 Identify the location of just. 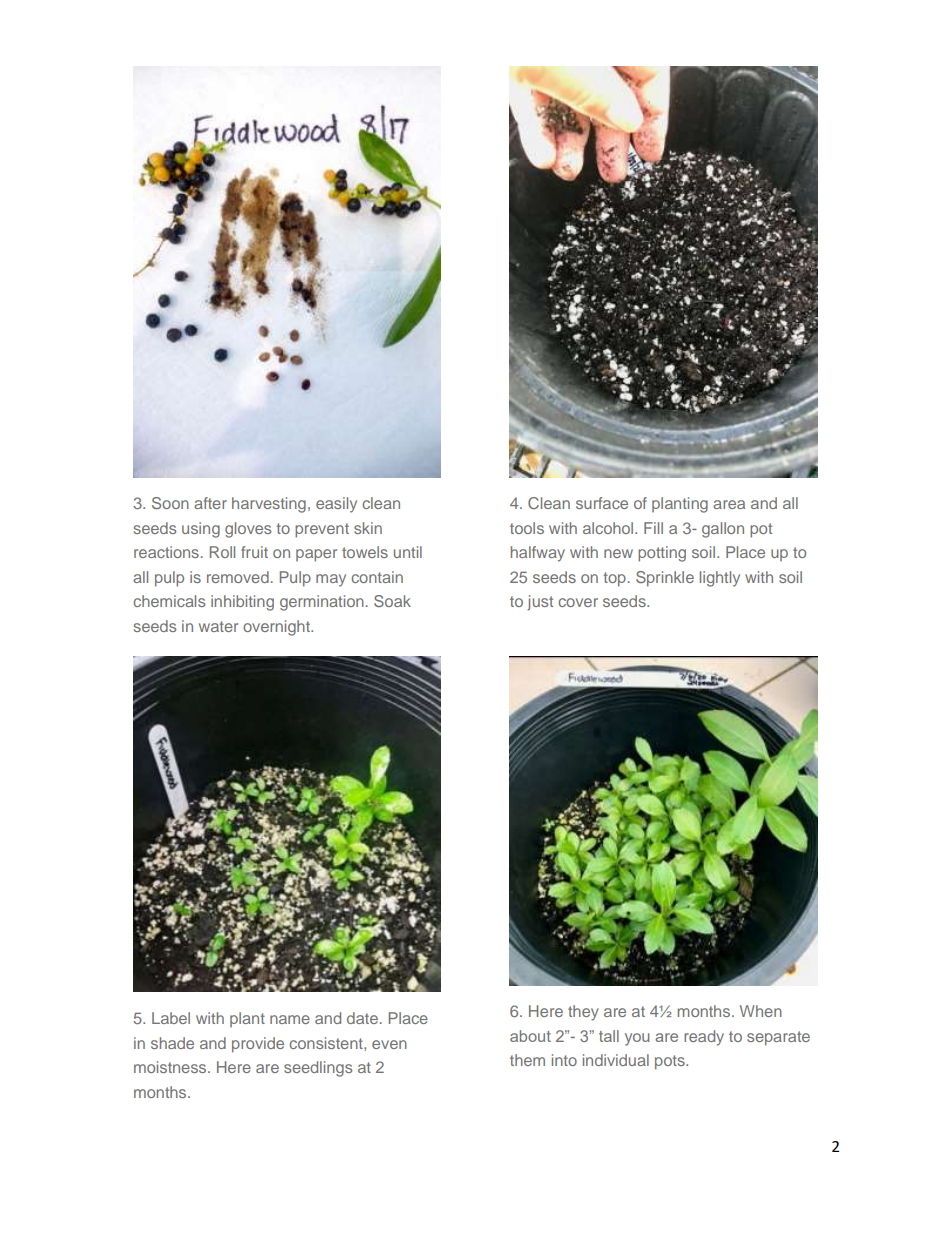
(540, 603).
